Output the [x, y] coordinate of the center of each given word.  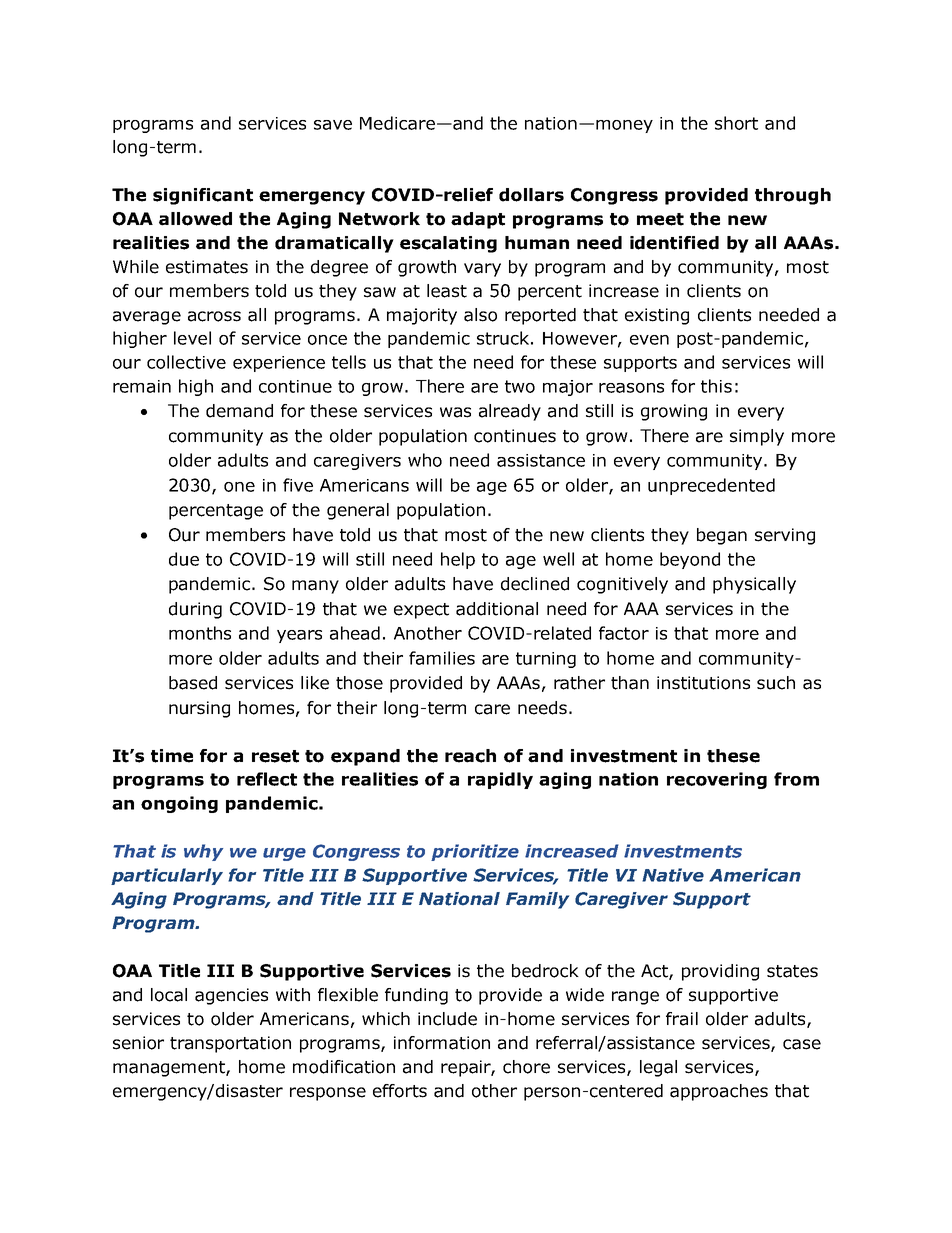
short [736, 123]
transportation [230, 1044]
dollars [531, 195]
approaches [719, 1092]
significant [203, 196]
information [442, 1043]
